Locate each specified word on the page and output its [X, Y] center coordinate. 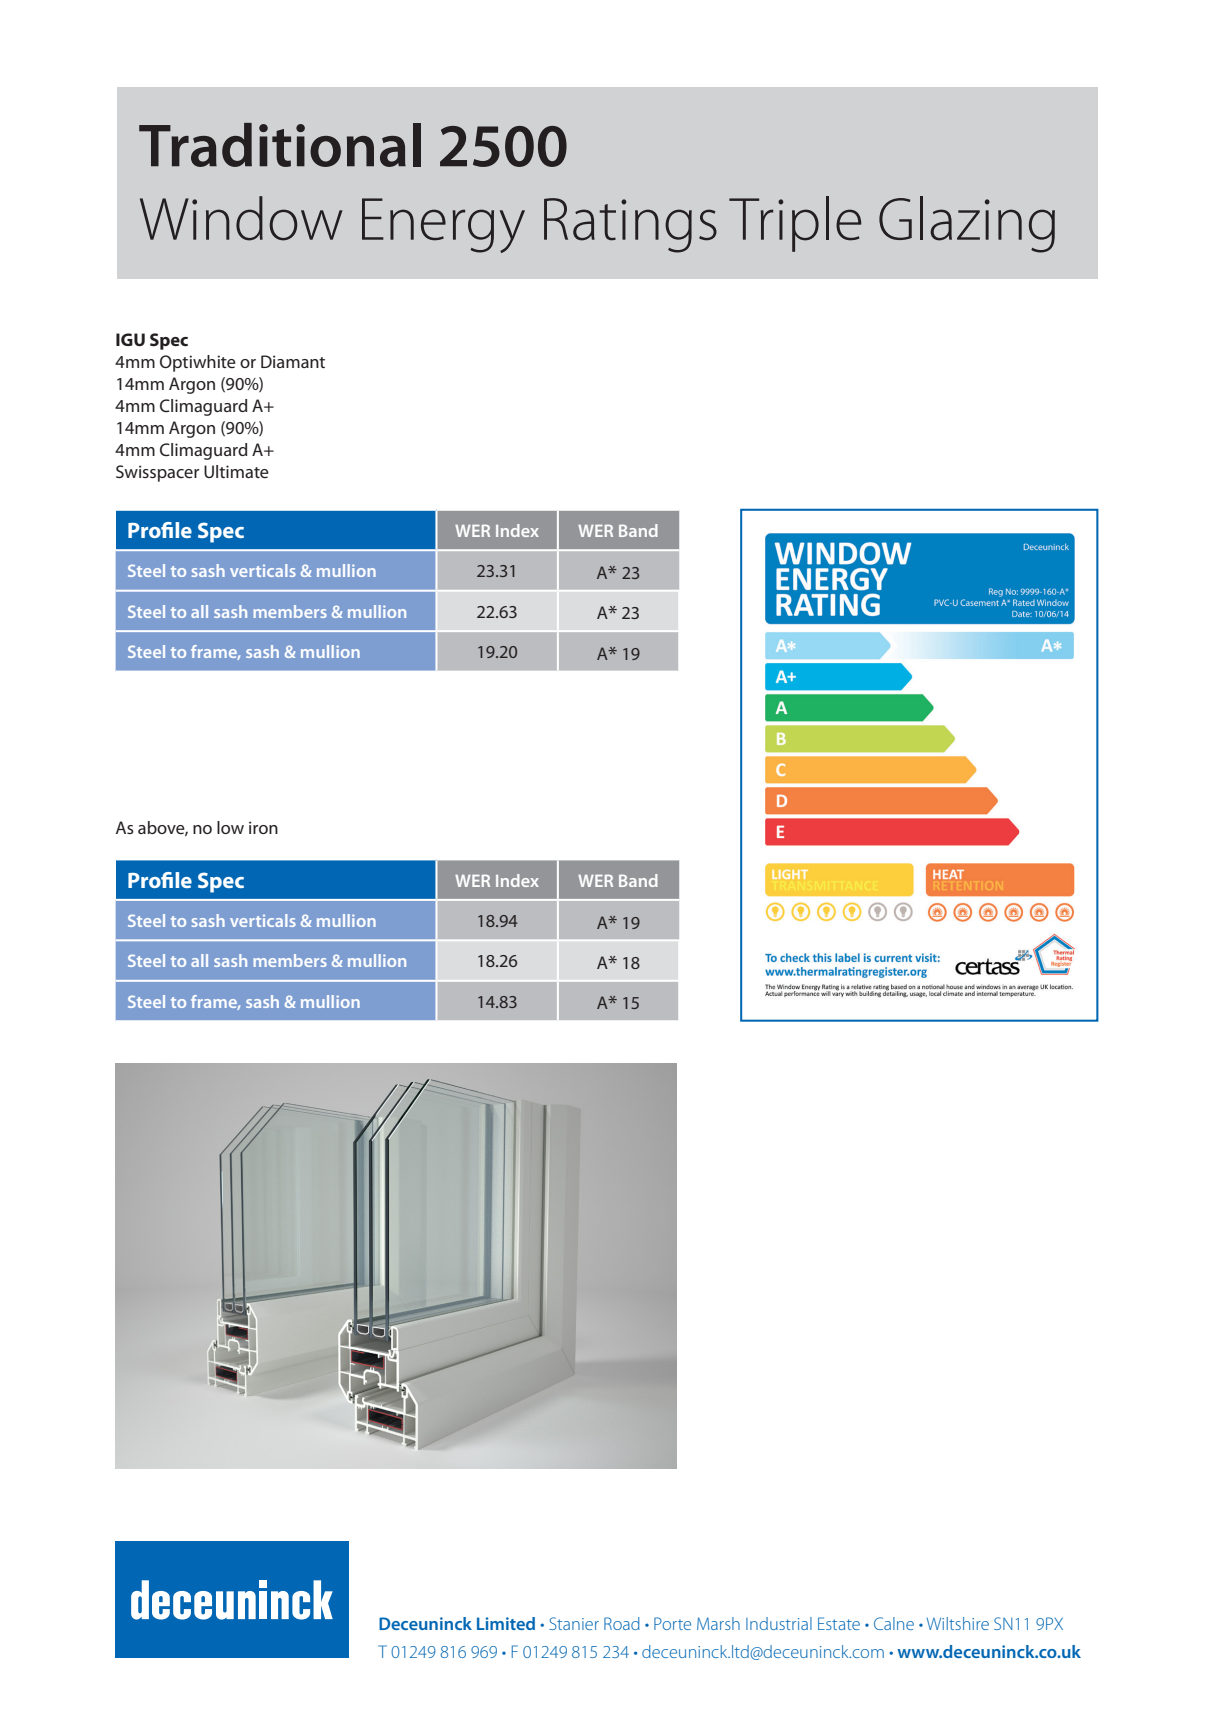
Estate [839, 1623]
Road [622, 1623]
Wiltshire [958, 1623]
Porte [672, 1623]
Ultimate [236, 471]
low [230, 827]
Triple [795, 224]
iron [263, 827]
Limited [506, 1623]
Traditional [280, 145]
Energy [443, 225]
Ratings [630, 225]
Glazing [967, 224]
